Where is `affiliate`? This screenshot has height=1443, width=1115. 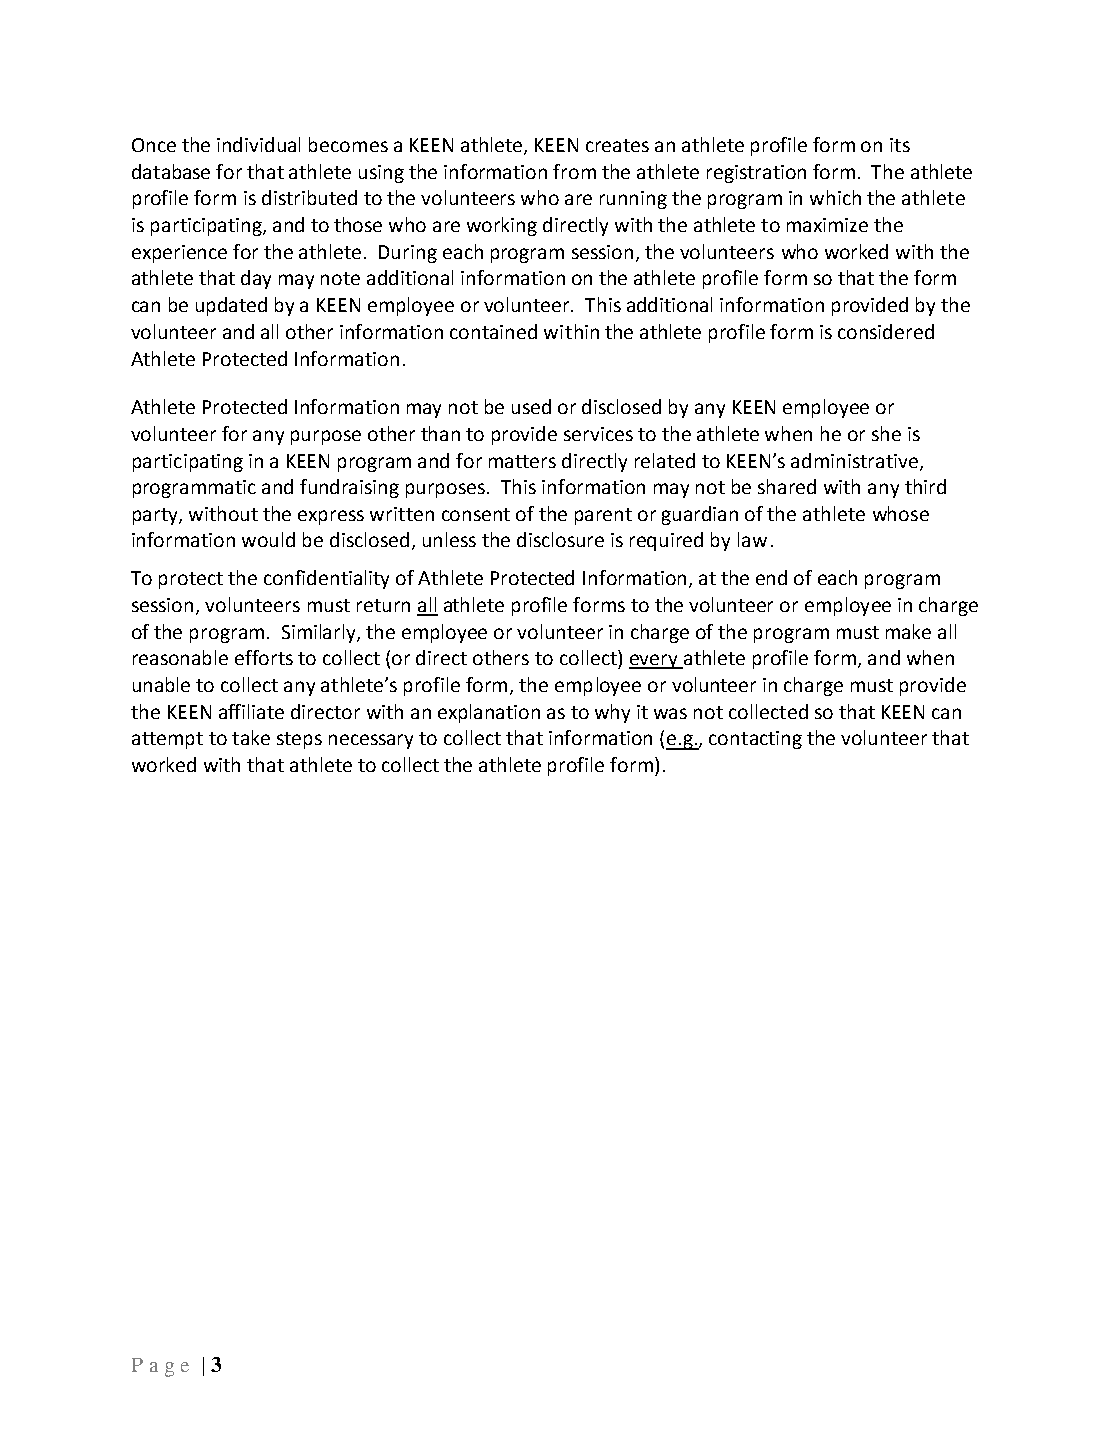 affiliate is located at coordinates (251, 711).
